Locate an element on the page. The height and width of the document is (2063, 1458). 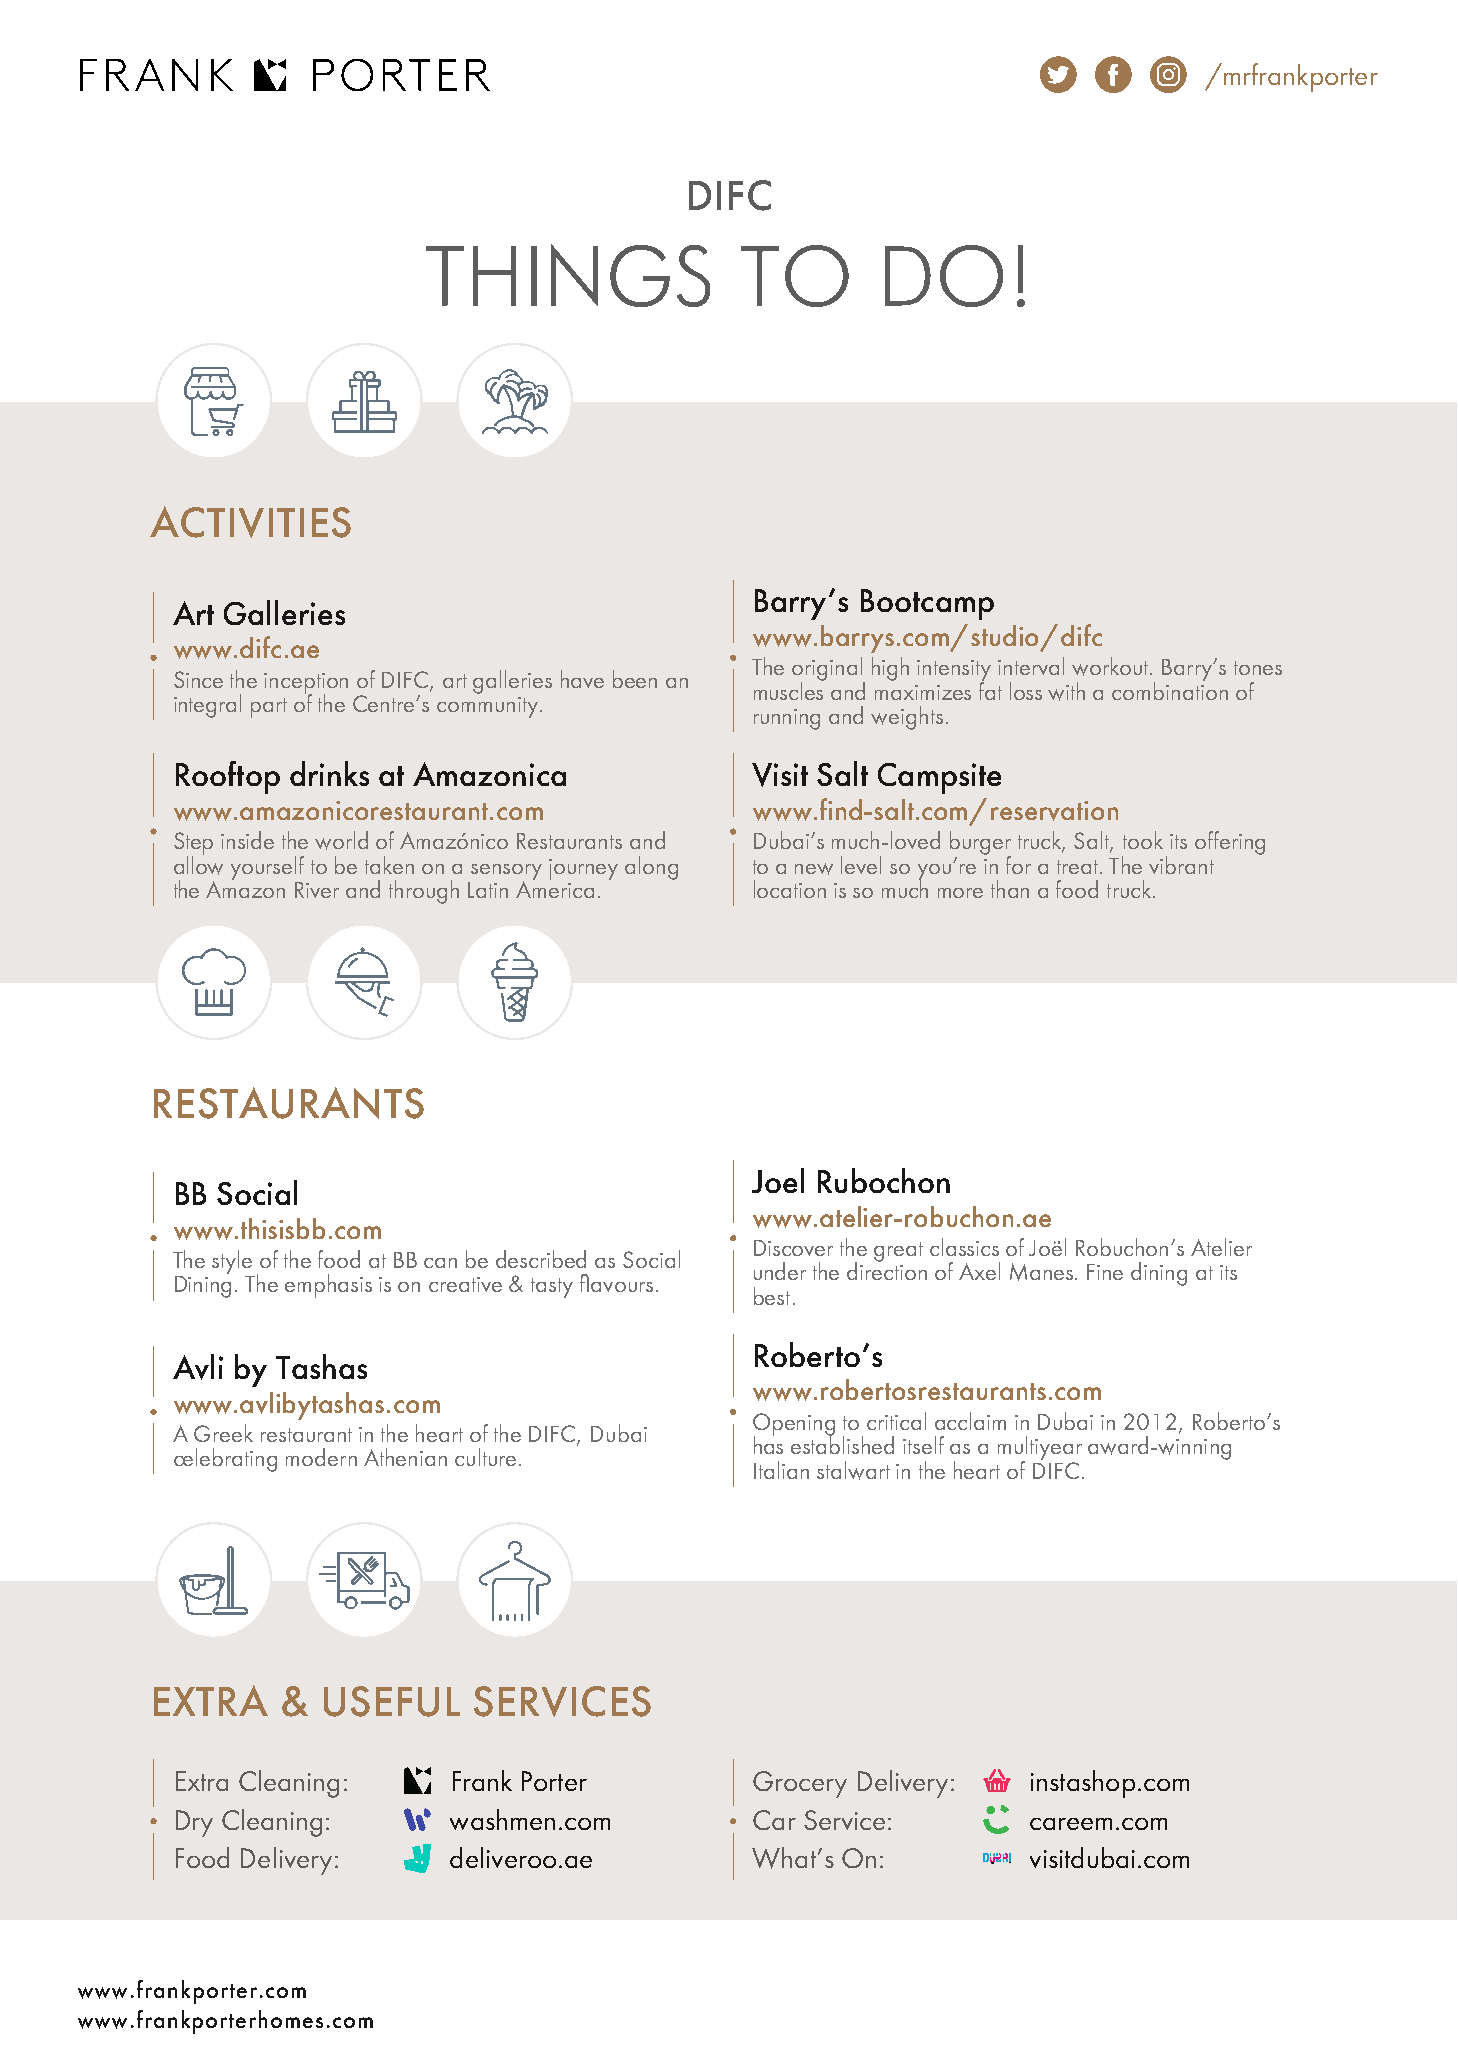
drinks is located at coordinates (329, 773).
